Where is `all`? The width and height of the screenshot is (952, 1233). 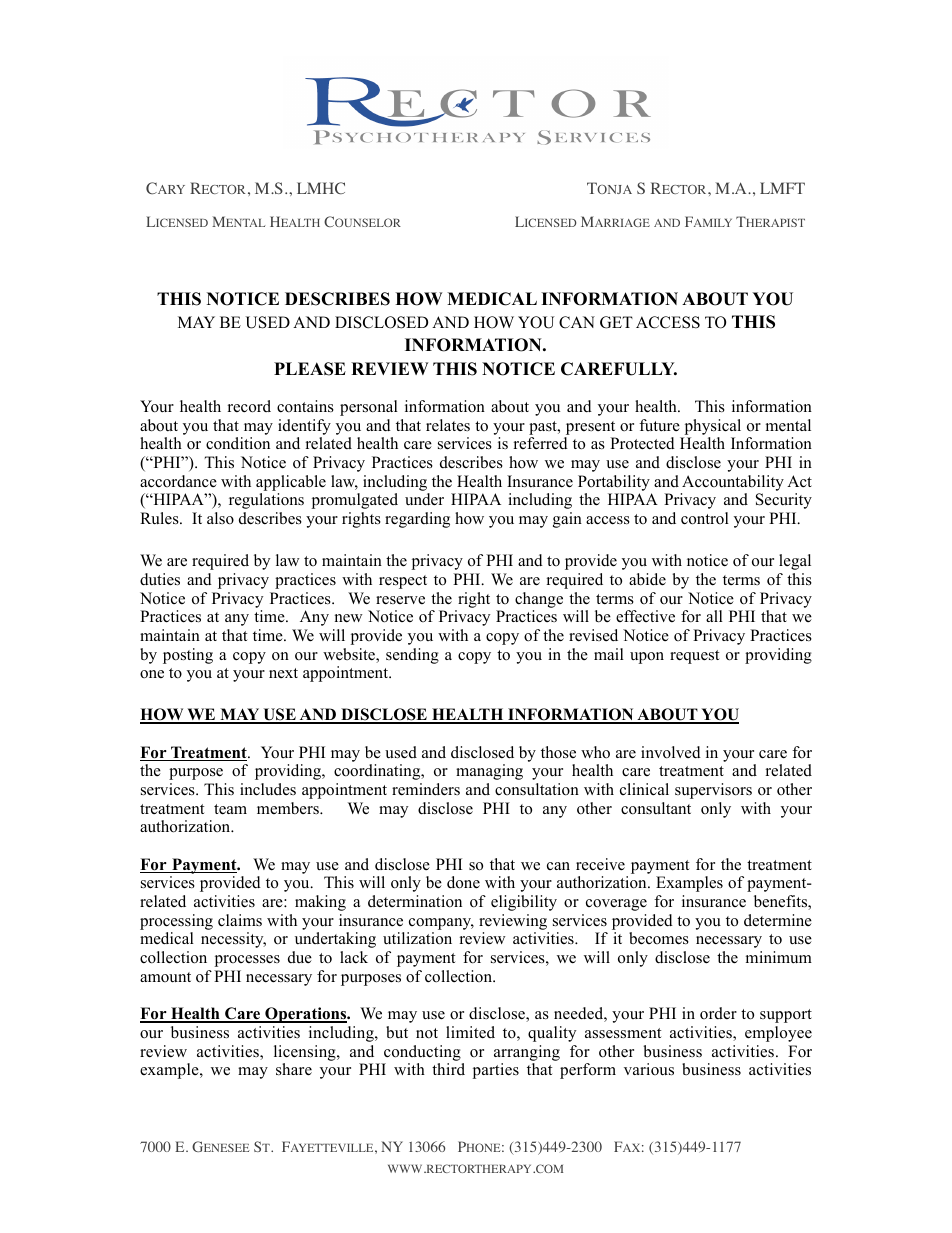
all is located at coordinates (714, 616).
